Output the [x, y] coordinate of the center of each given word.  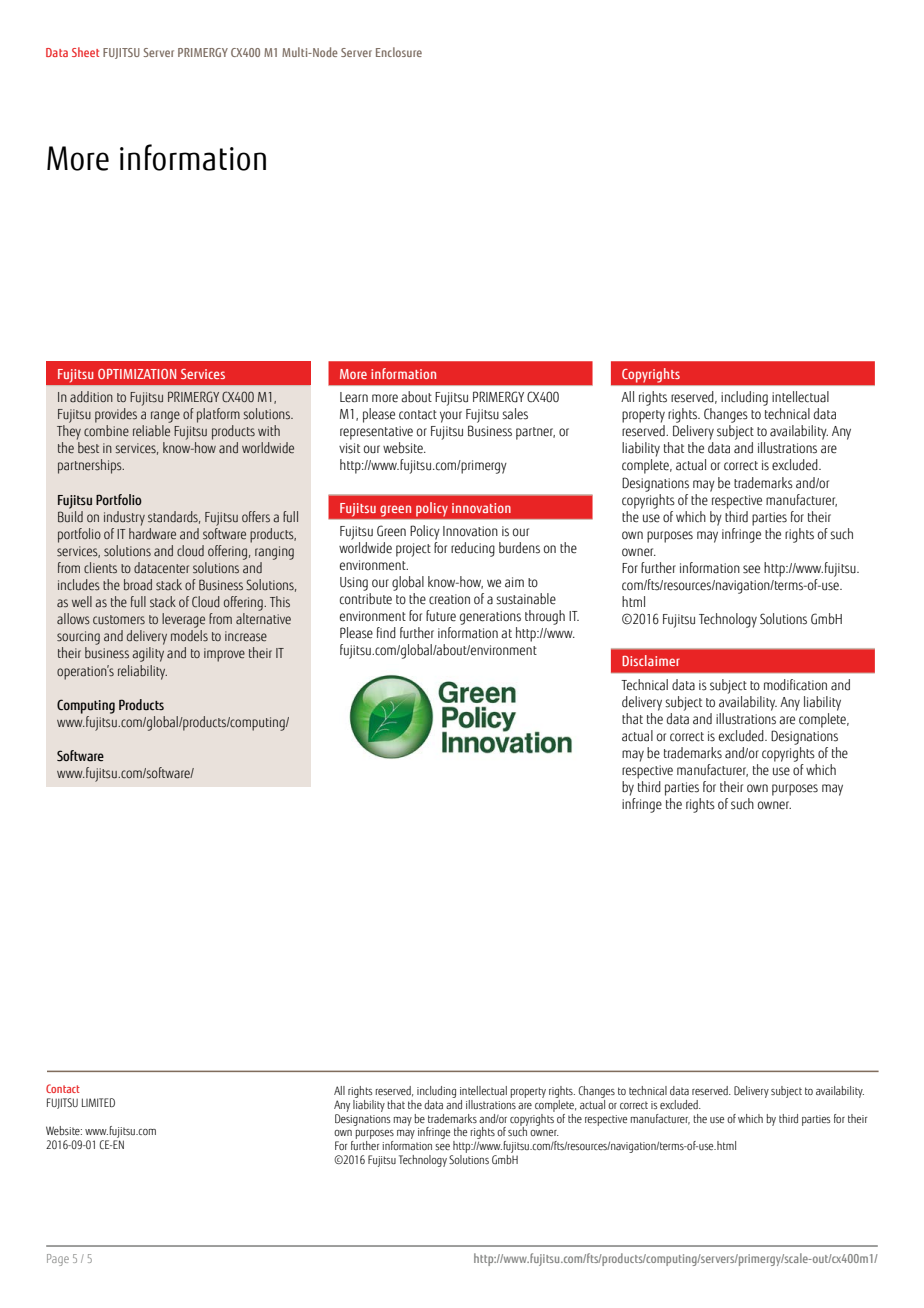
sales [515, 414]
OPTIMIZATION [137, 374]
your [451, 417]
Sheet [85, 52]
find [386, 632]
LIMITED [98, 1102]
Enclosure [399, 52]
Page [58, 1260]
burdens [519, 548]
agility [148, 654]
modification [795, 685]
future [441, 616]
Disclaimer [651, 660]
